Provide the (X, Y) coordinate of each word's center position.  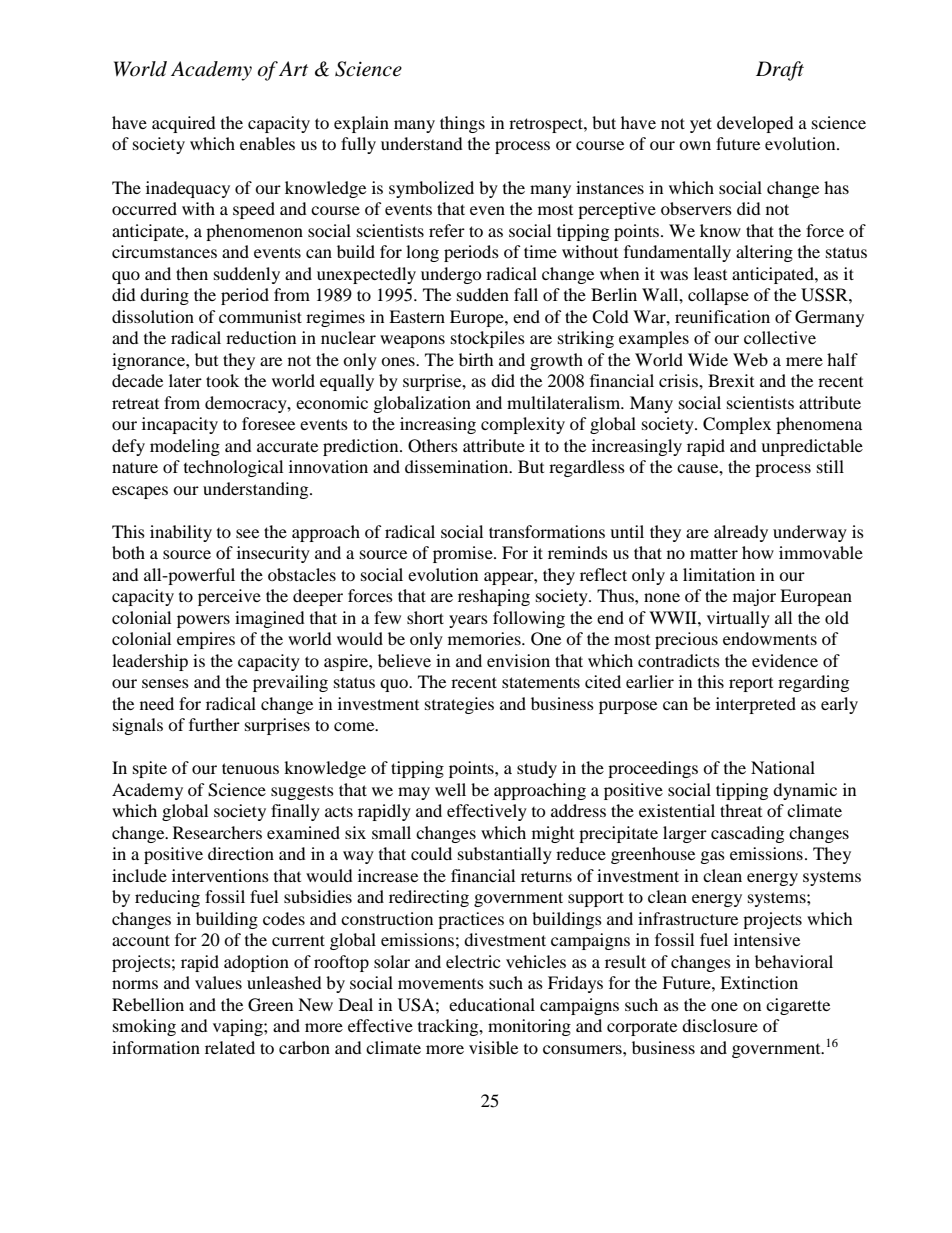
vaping (239, 1027)
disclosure (720, 1025)
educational (492, 1004)
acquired (184, 124)
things (462, 124)
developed (755, 124)
